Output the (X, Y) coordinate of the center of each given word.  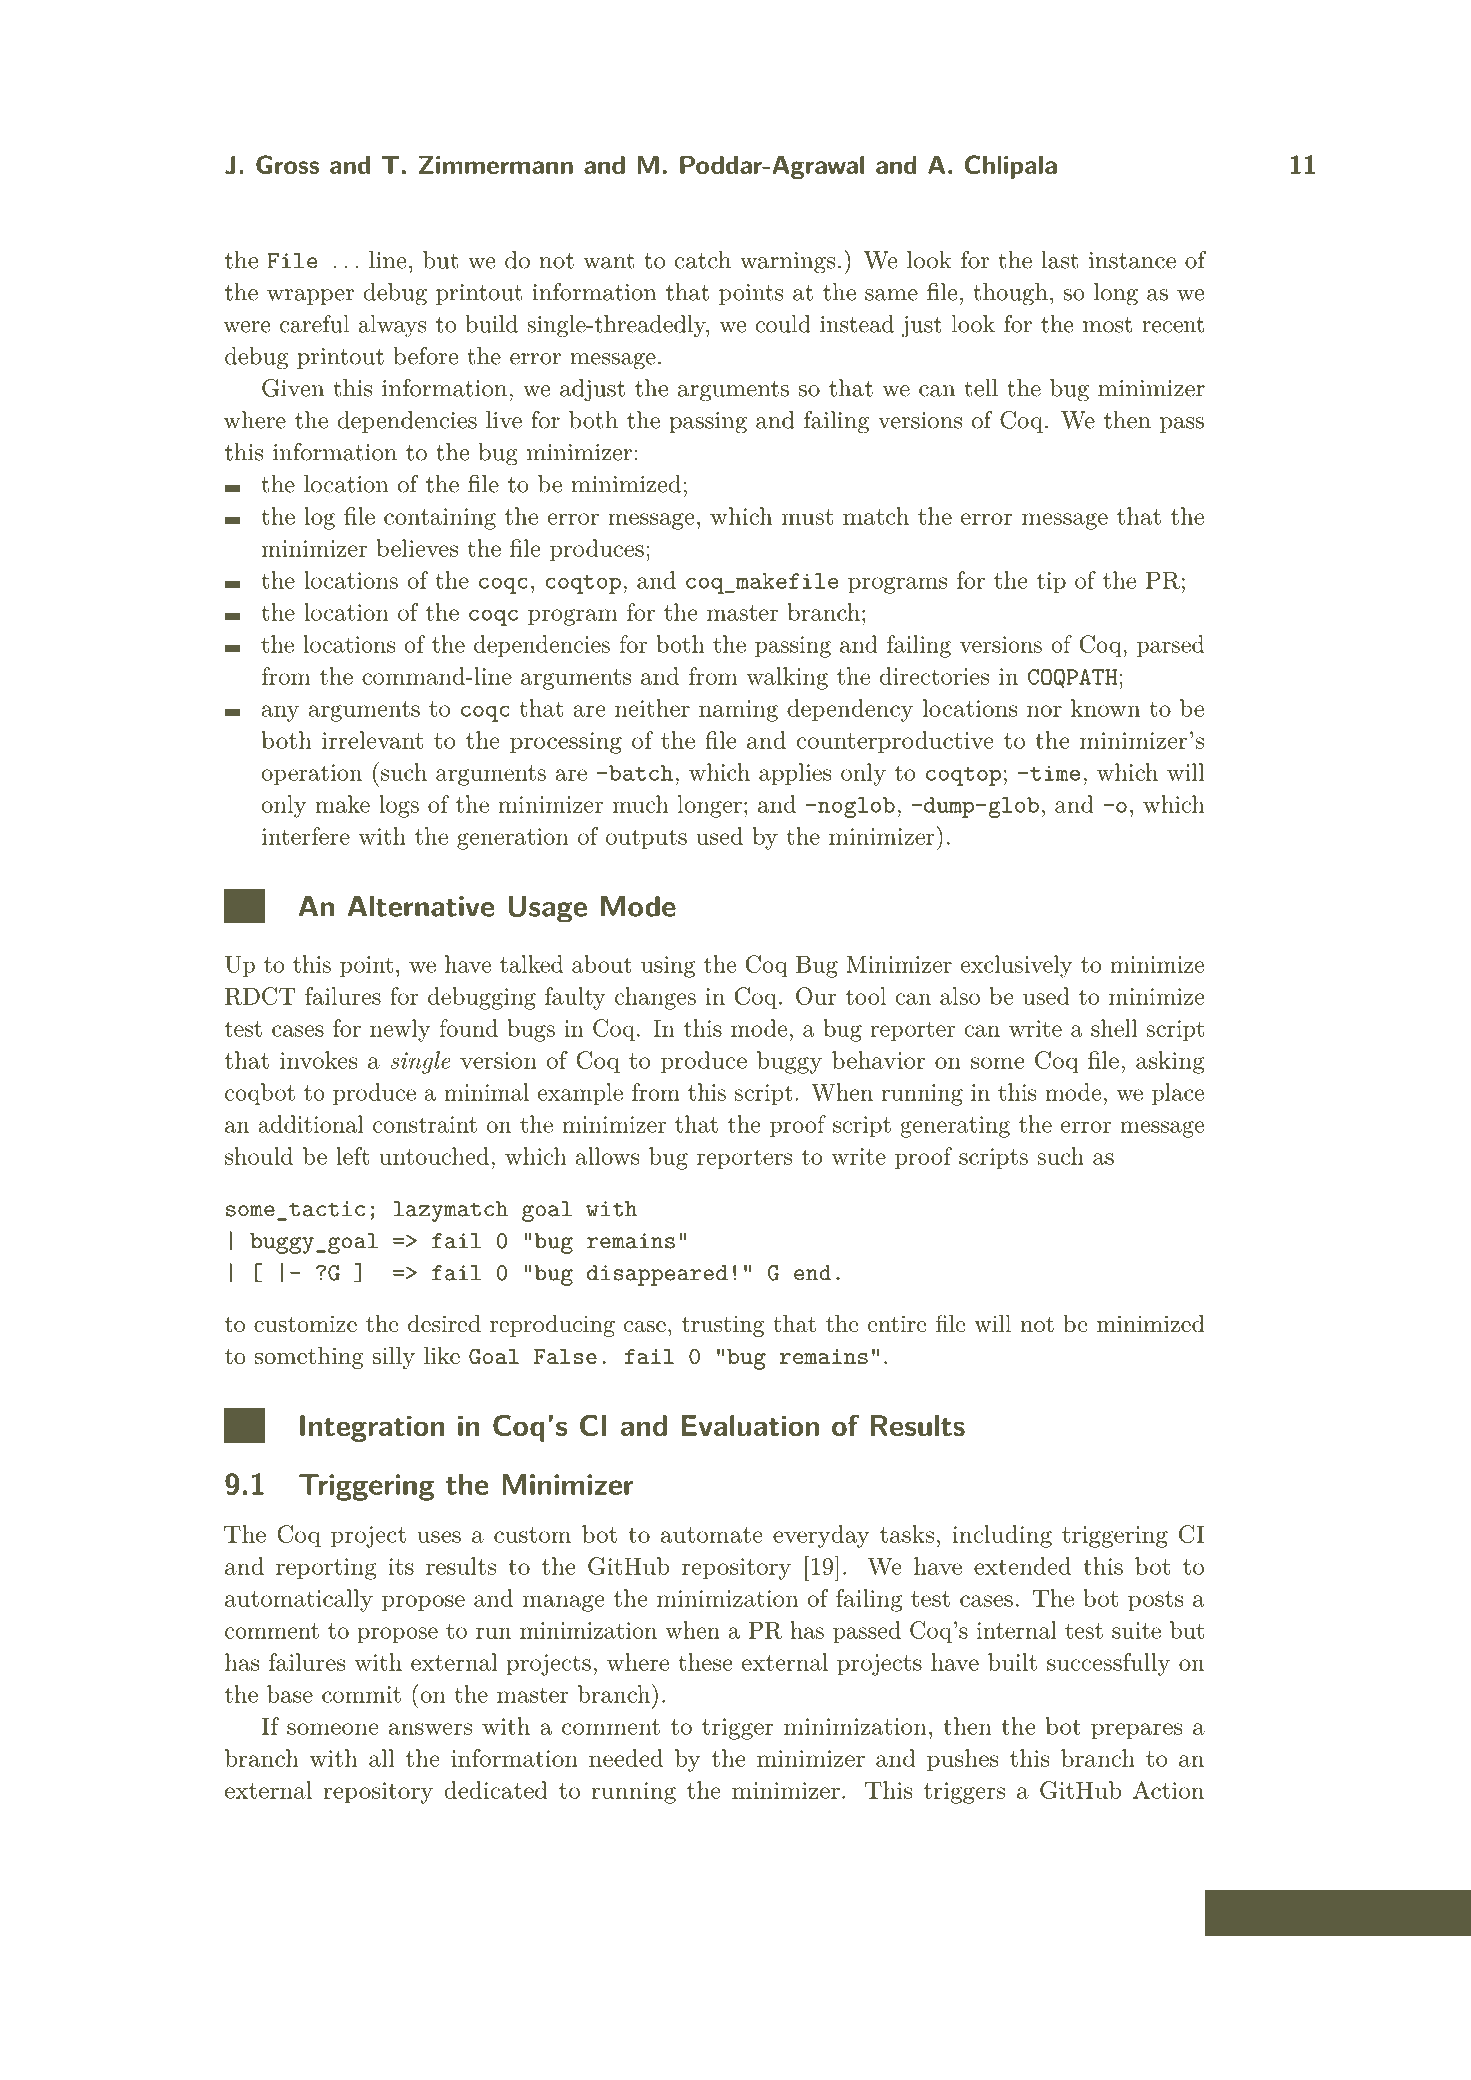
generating (955, 1127)
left (352, 1156)
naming (738, 711)
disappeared (657, 1275)
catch (703, 260)
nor (1044, 711)
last (1060, 260)
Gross (287, 164)
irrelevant (372, 740)
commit (361, 1694)
